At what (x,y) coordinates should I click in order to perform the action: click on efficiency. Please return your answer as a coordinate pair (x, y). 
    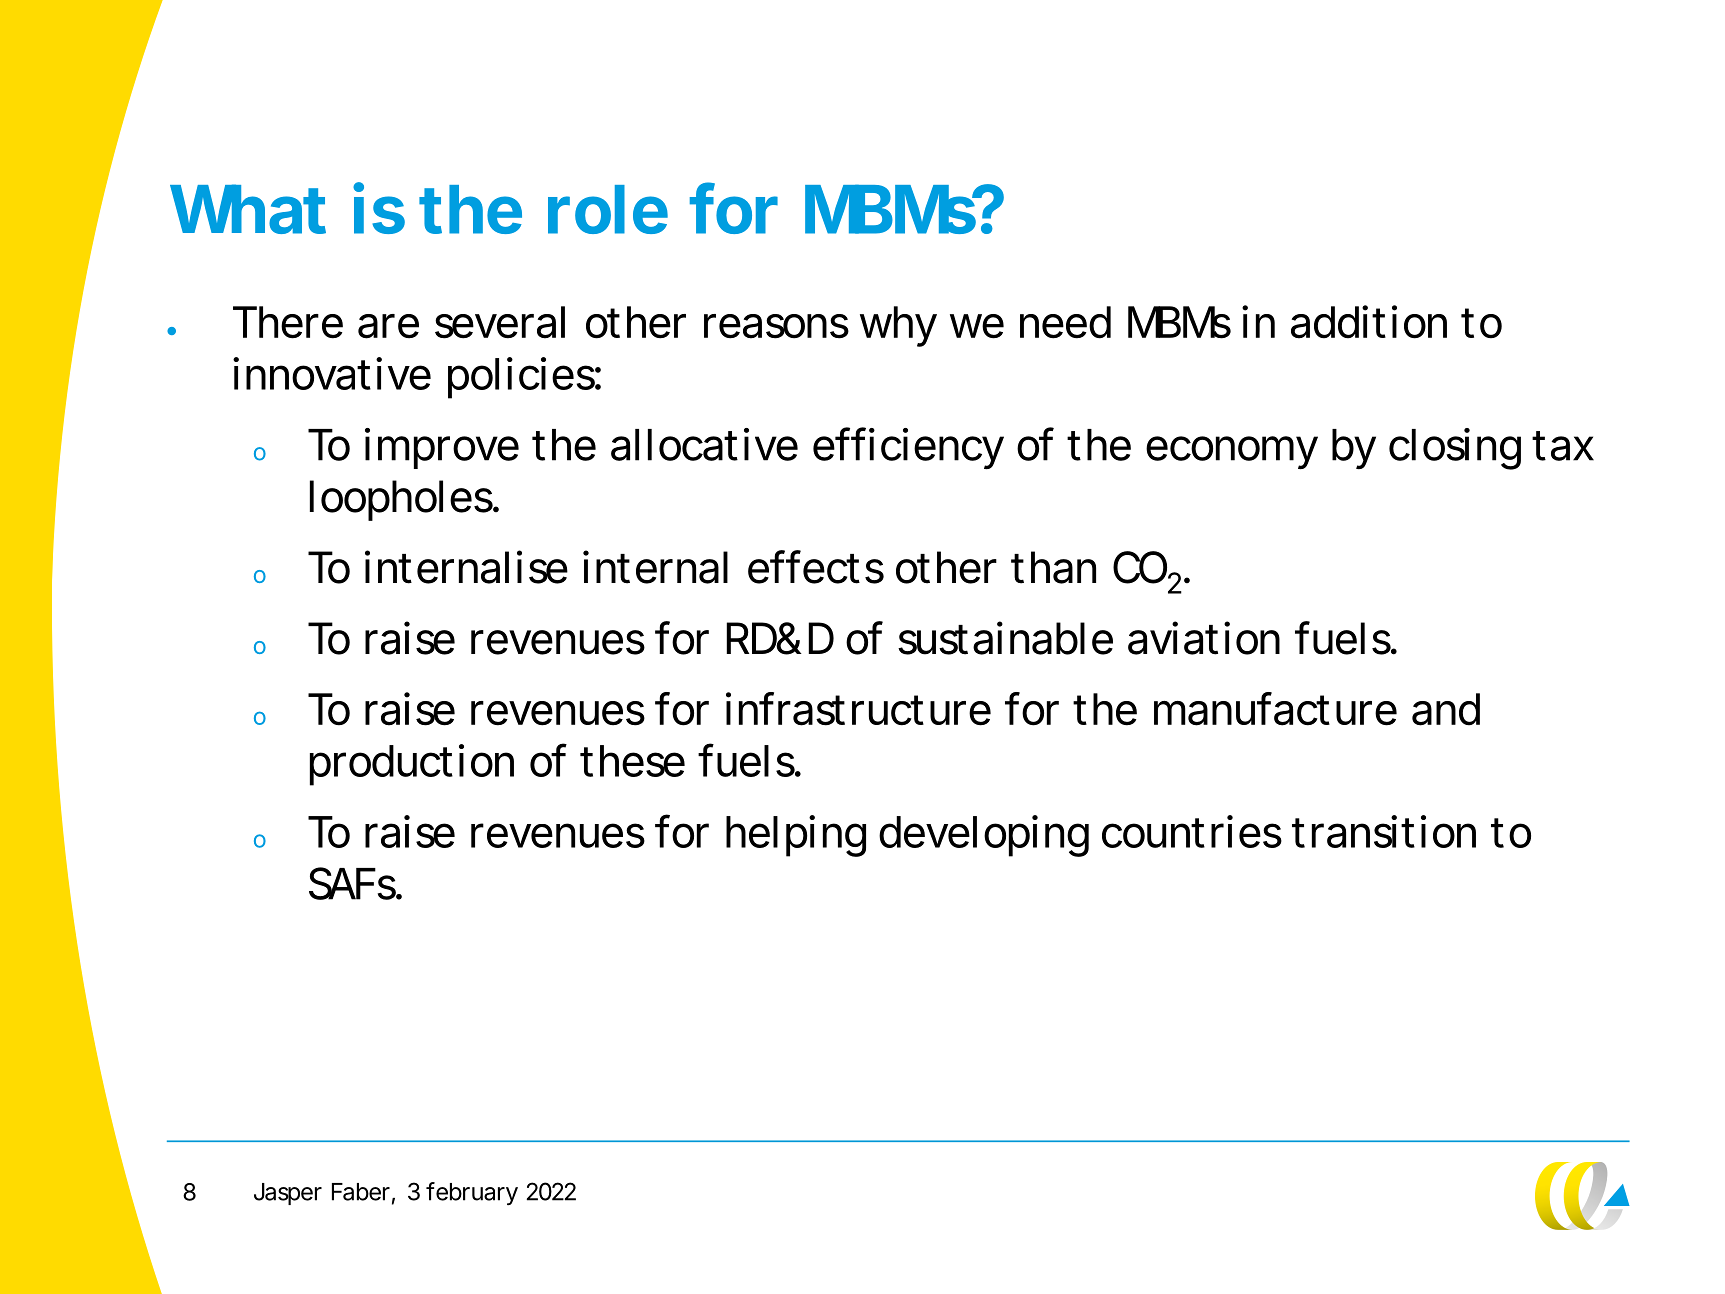
    Looking at the image, I should click on (908, 448).
